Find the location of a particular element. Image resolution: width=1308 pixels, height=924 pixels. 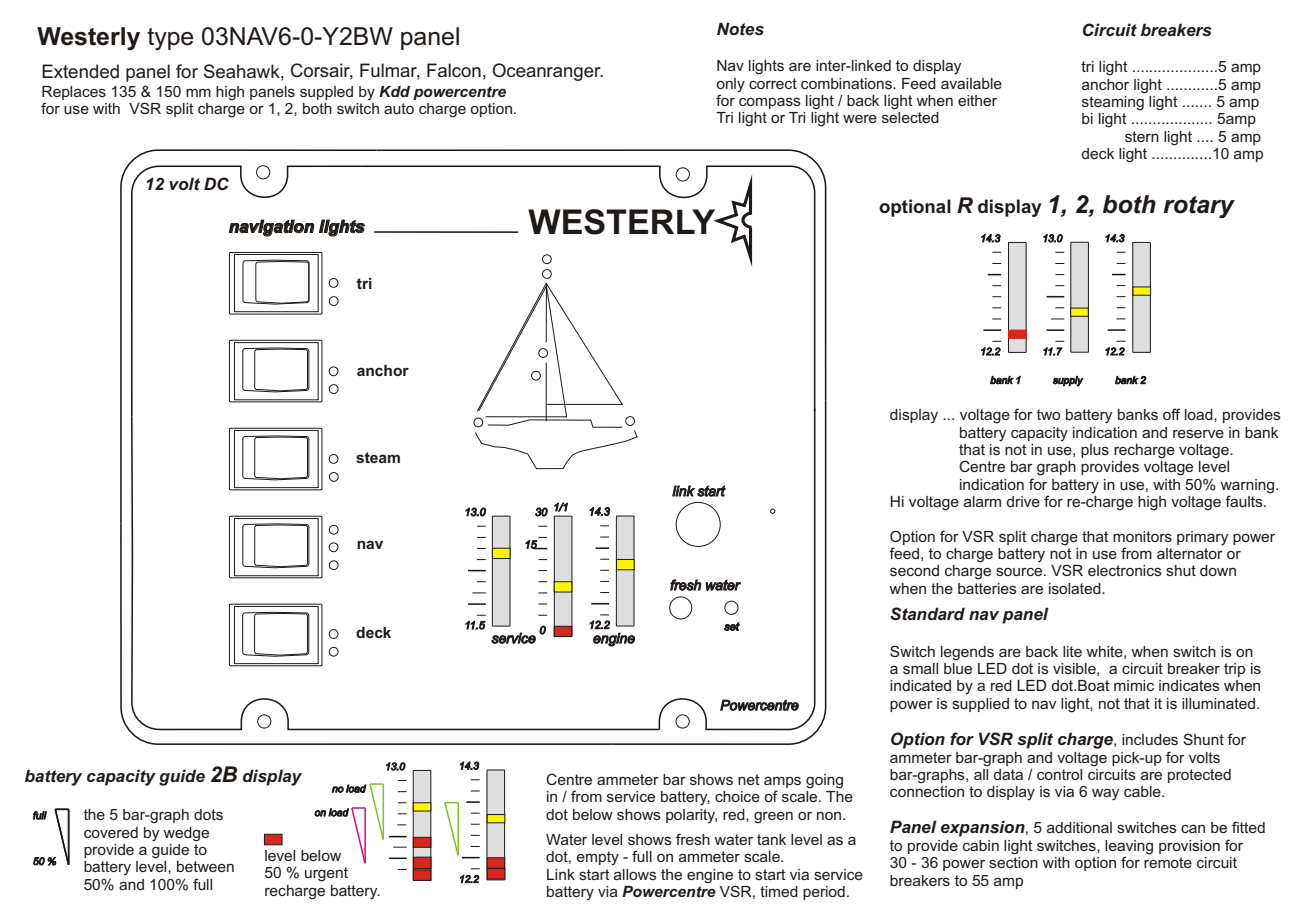

leaving is located at coordinates (1129, 848).
